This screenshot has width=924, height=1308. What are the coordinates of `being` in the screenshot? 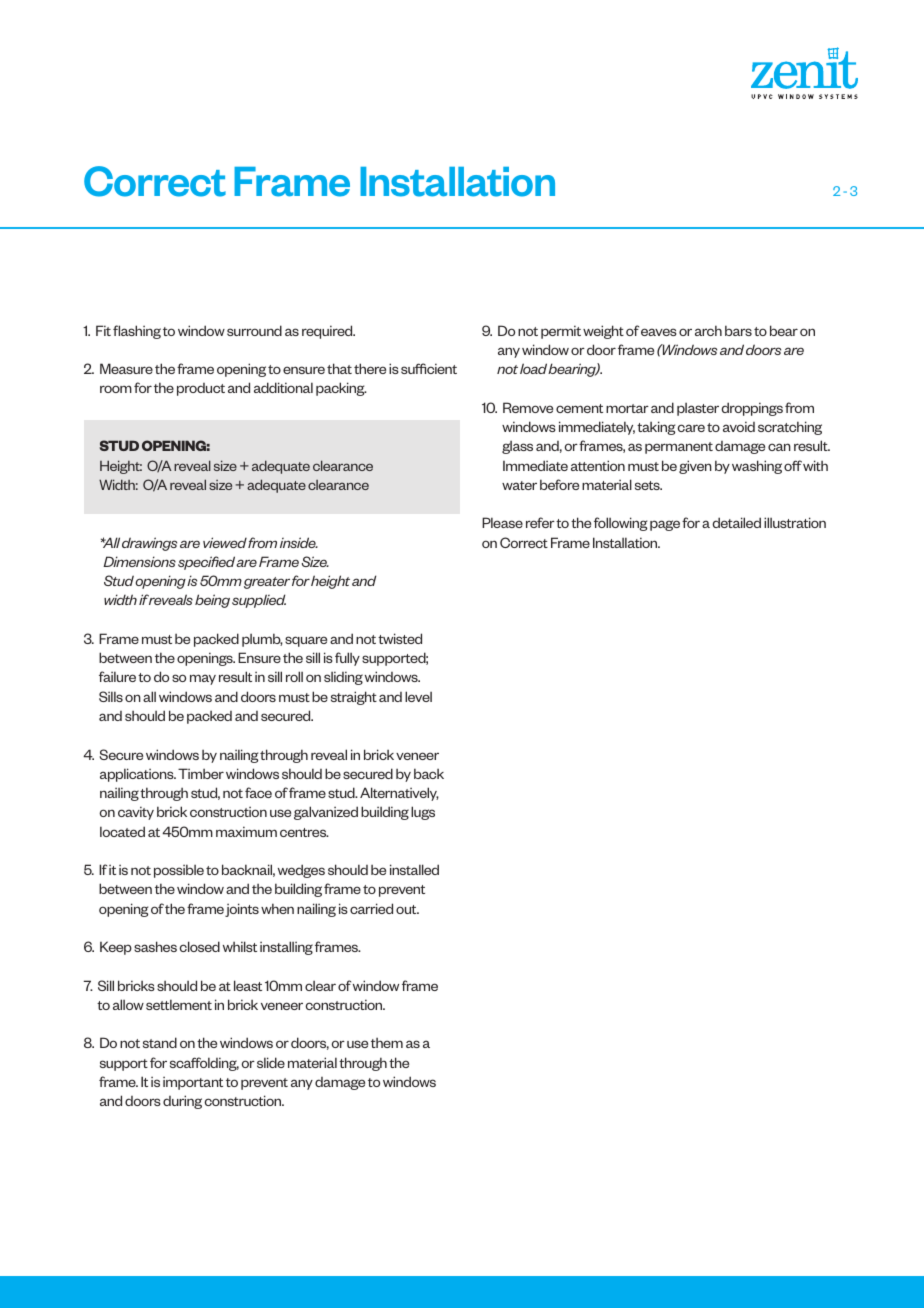 It's located at (212, 601).
